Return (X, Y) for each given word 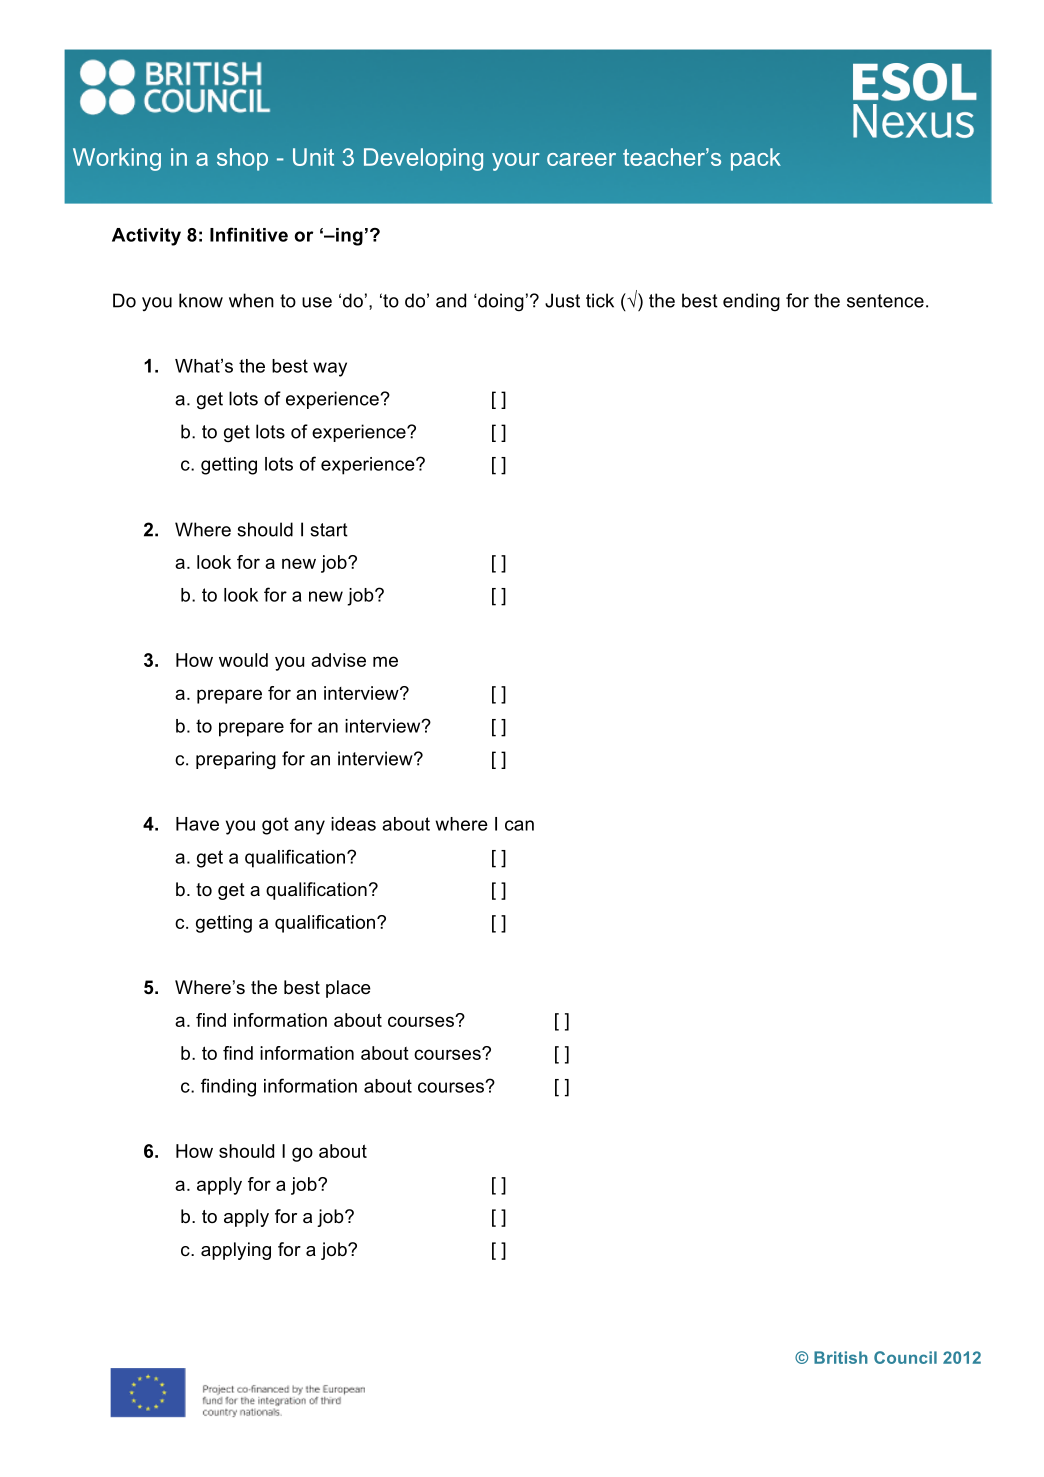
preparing (236, 760)
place (348, 989)
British (841, 1357)
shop (242, 159)
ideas (353, 824)
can (519, 825)
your (516, 162)
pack (756, 159)
